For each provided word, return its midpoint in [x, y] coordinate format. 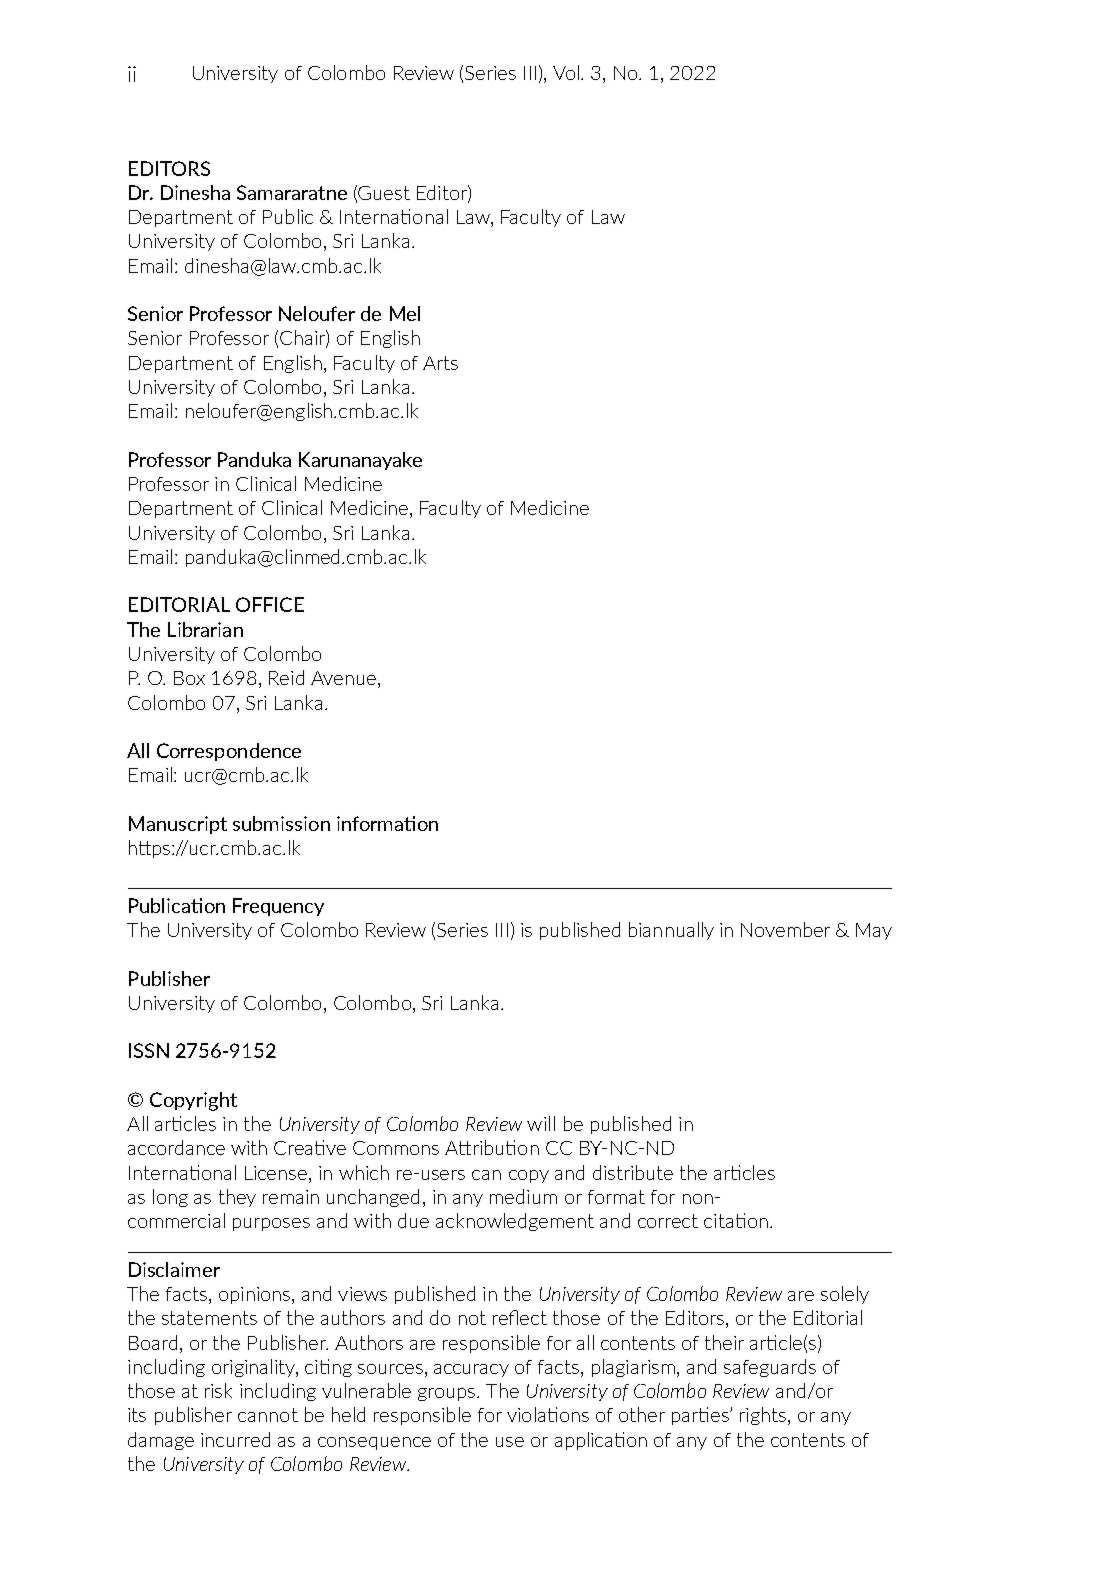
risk [218, 1390]
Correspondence [229, 752]
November [785, 929]
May [874, 931]
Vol [566, 72]
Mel [405, 313]
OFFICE [270, 604]
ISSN [149, 1050]
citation [736, 1220]
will [541, 1123]
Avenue [343, 678]
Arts [440, 363]
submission [281, 823]
